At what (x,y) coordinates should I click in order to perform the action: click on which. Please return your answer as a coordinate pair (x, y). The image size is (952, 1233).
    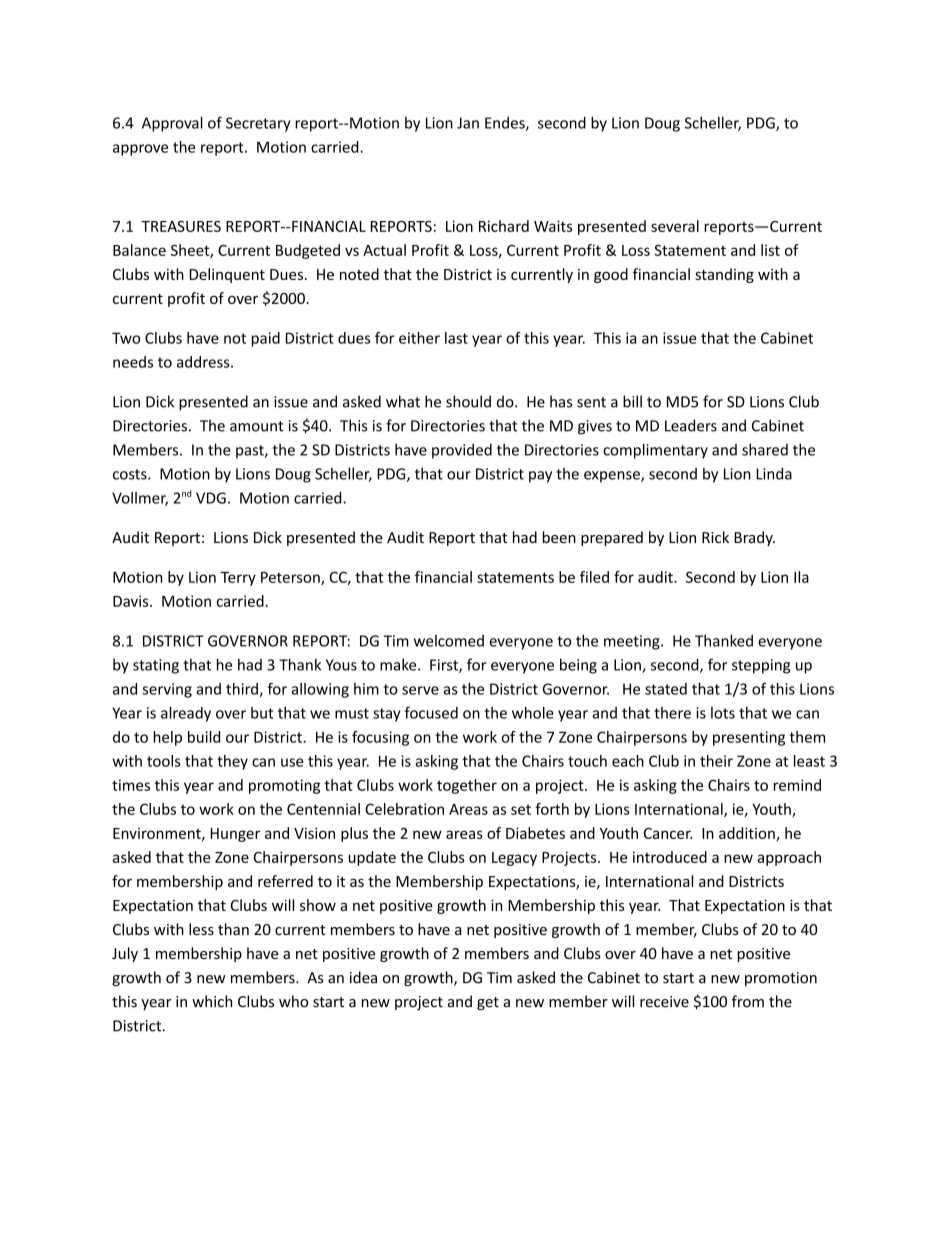
    Looking at the image, I should click on (212, 1001).
